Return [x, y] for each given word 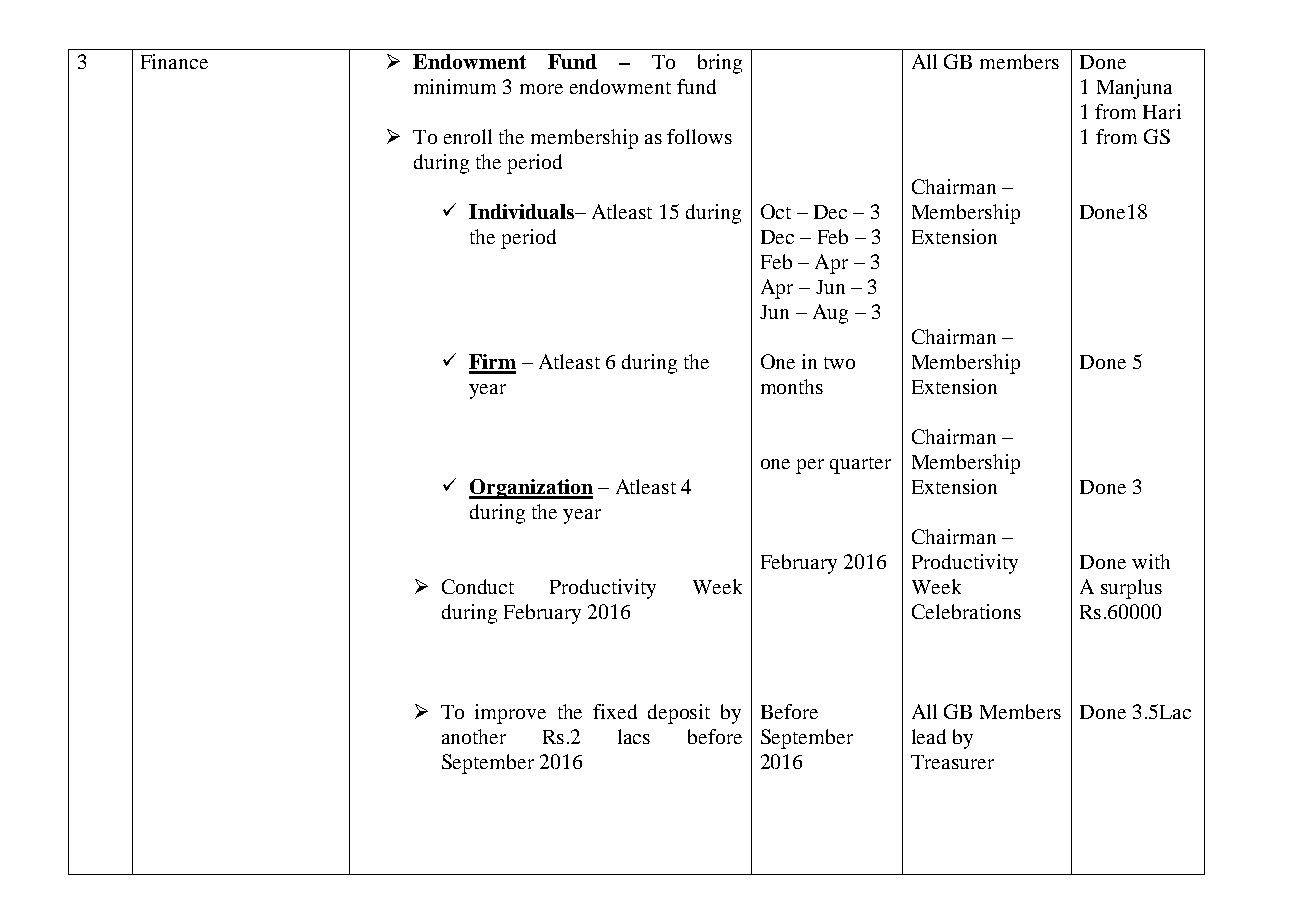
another [474, 736]
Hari [1162, 111]
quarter [860, 465]
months [792, 386]
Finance [174, 61]
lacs [634, 736]
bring [720, 64]
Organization [531, 489]
